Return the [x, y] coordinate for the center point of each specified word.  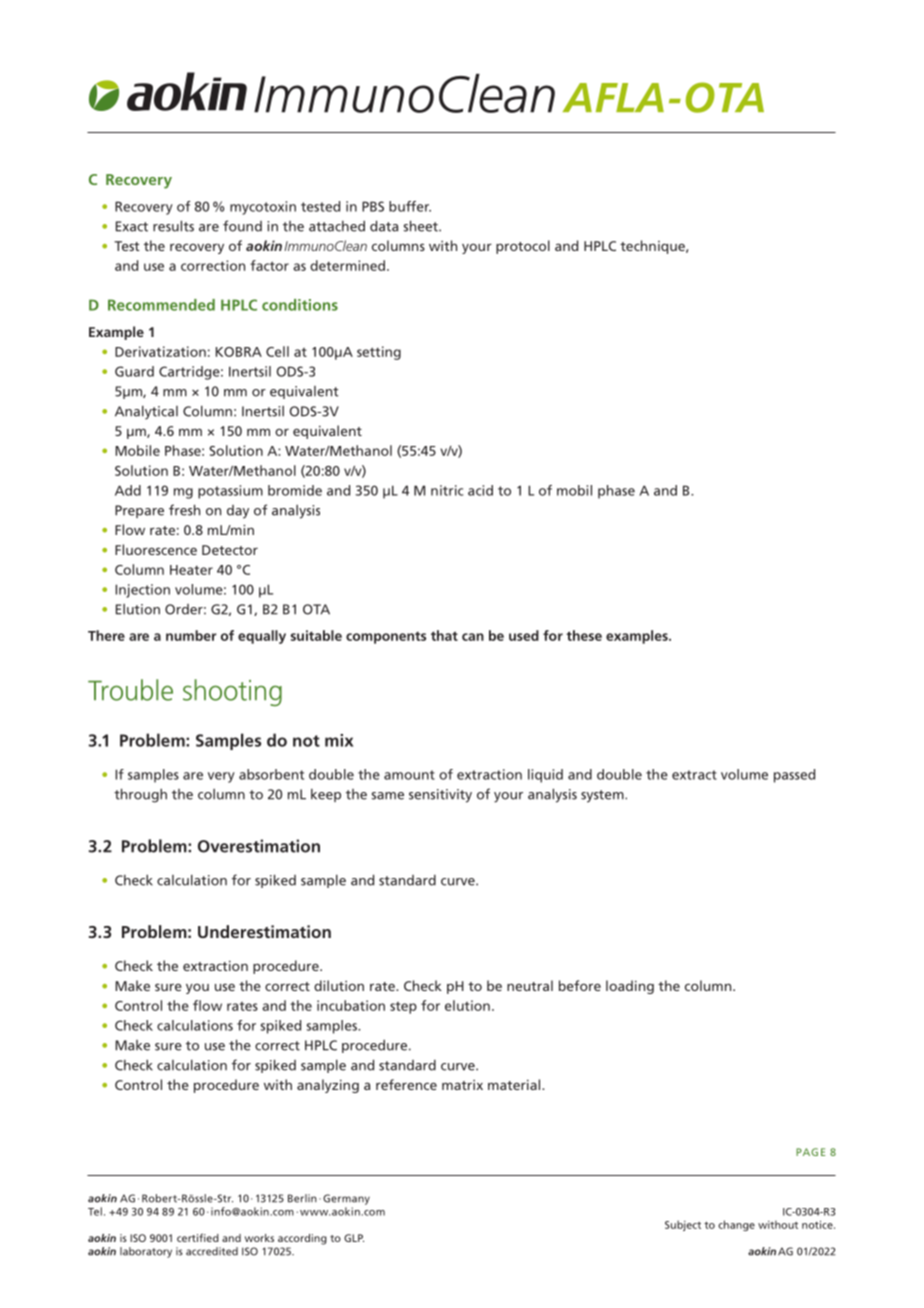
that [444, 635]
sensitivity [440, 796]
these [584, 635]
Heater [191, 570]
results [173, 226]
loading [630, 987]
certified [198, 1237]
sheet [422, 226]
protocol [523, 247]
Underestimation [264, 931]
